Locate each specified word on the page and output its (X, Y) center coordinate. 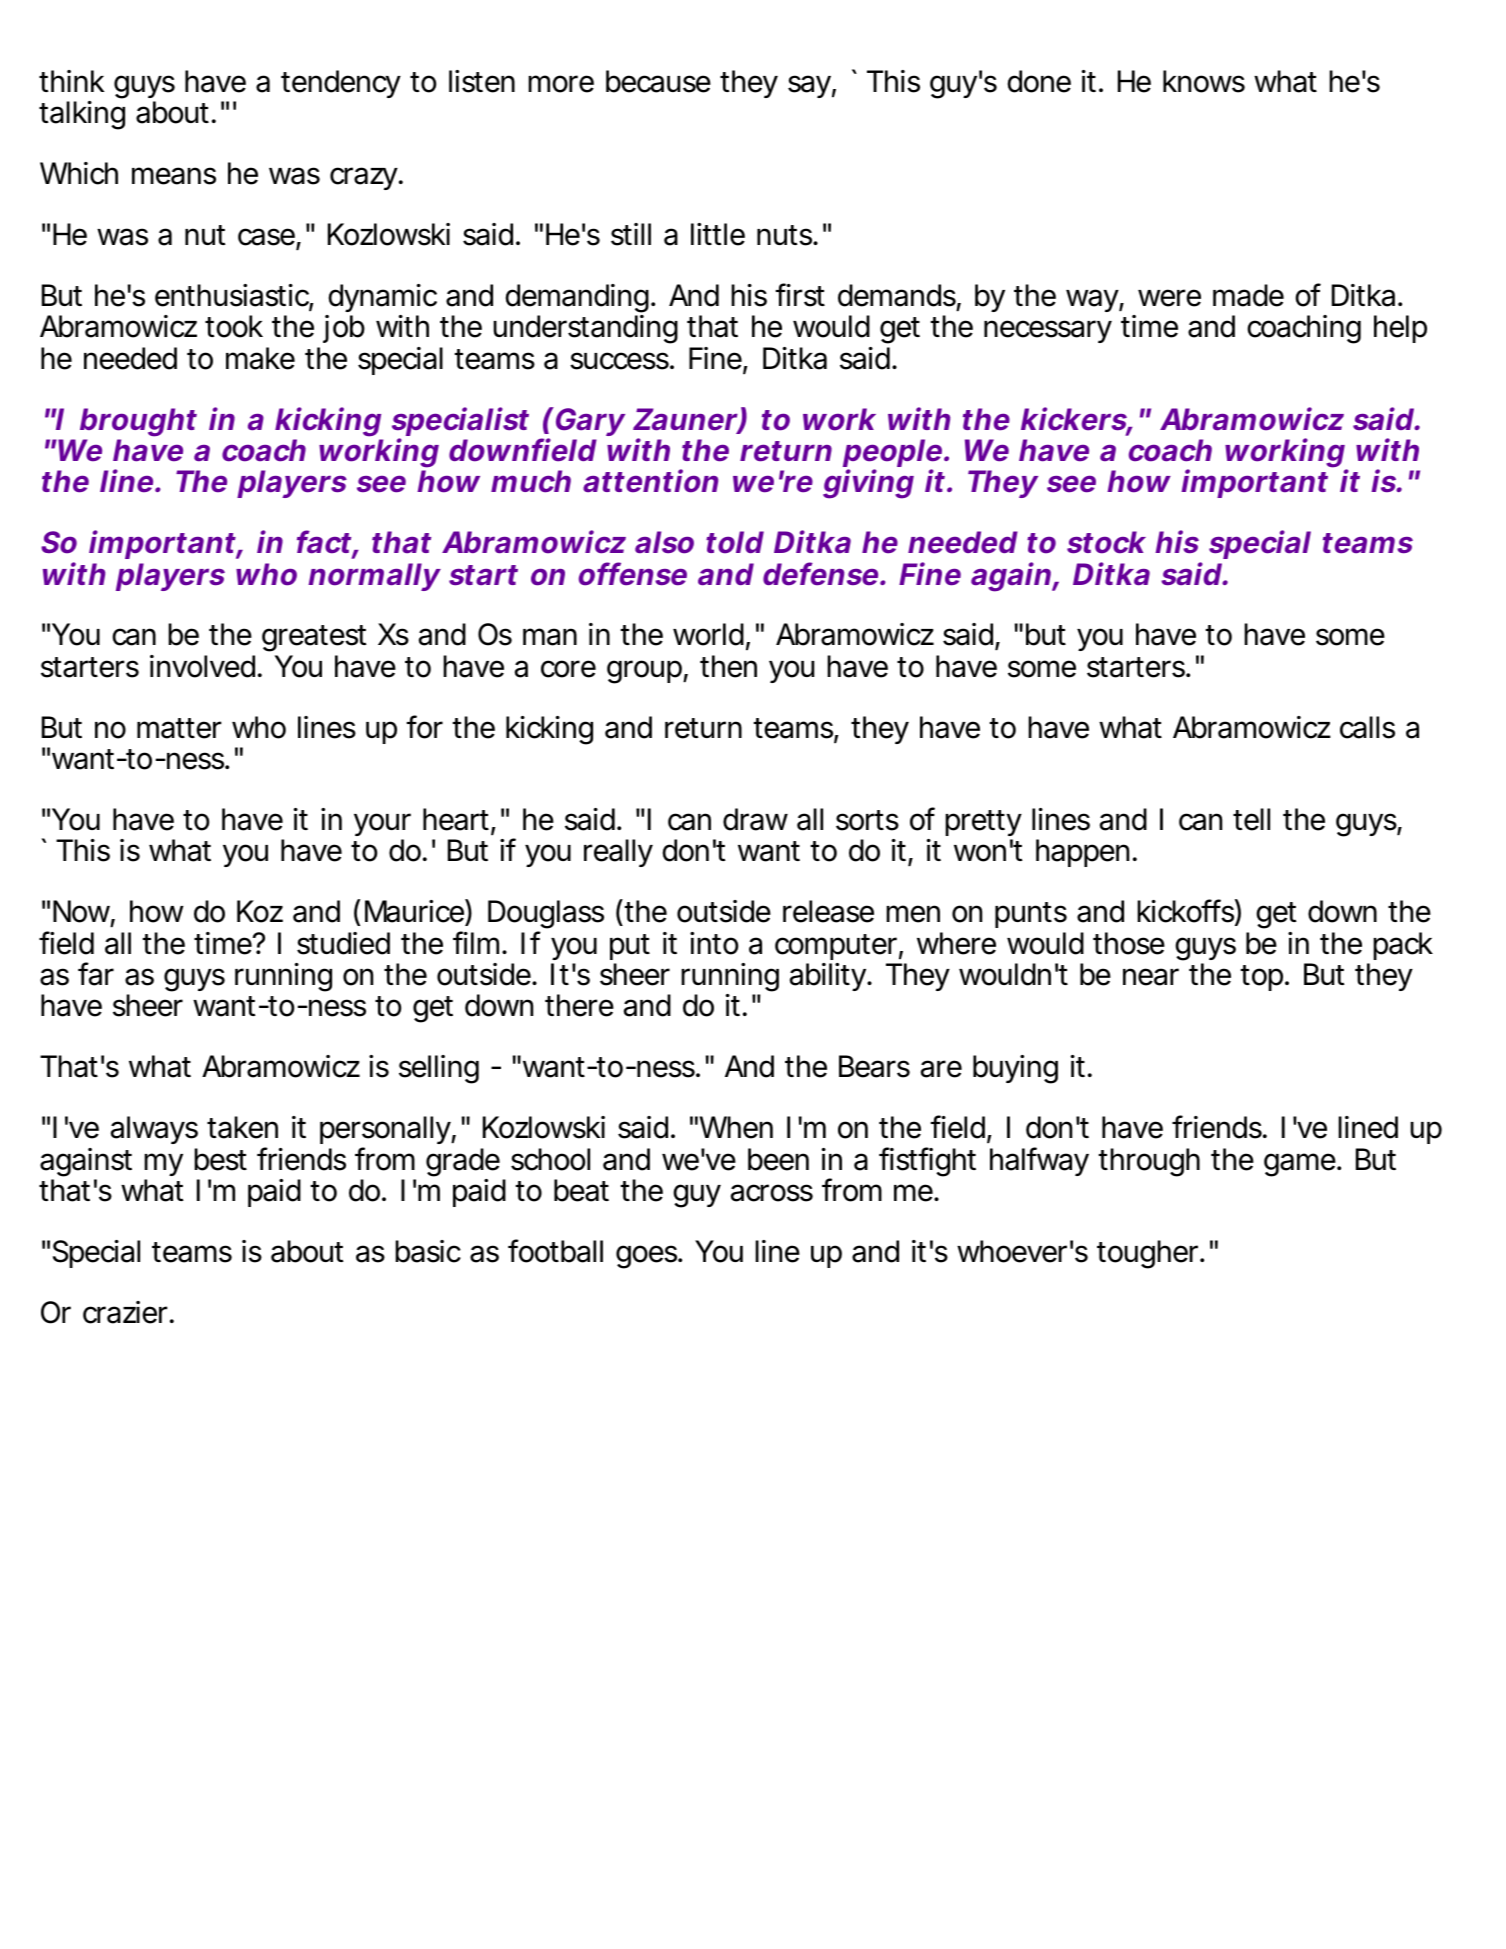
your (382, 826)
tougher (1149, 1254)
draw (755, 819)
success (620, 361)
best (220, 1159)
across (772, 1193)
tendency (341, 84)
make (260, 358)
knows (1204, 81)
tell (1251, 819)
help (1400, 329)
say (809, 86)
